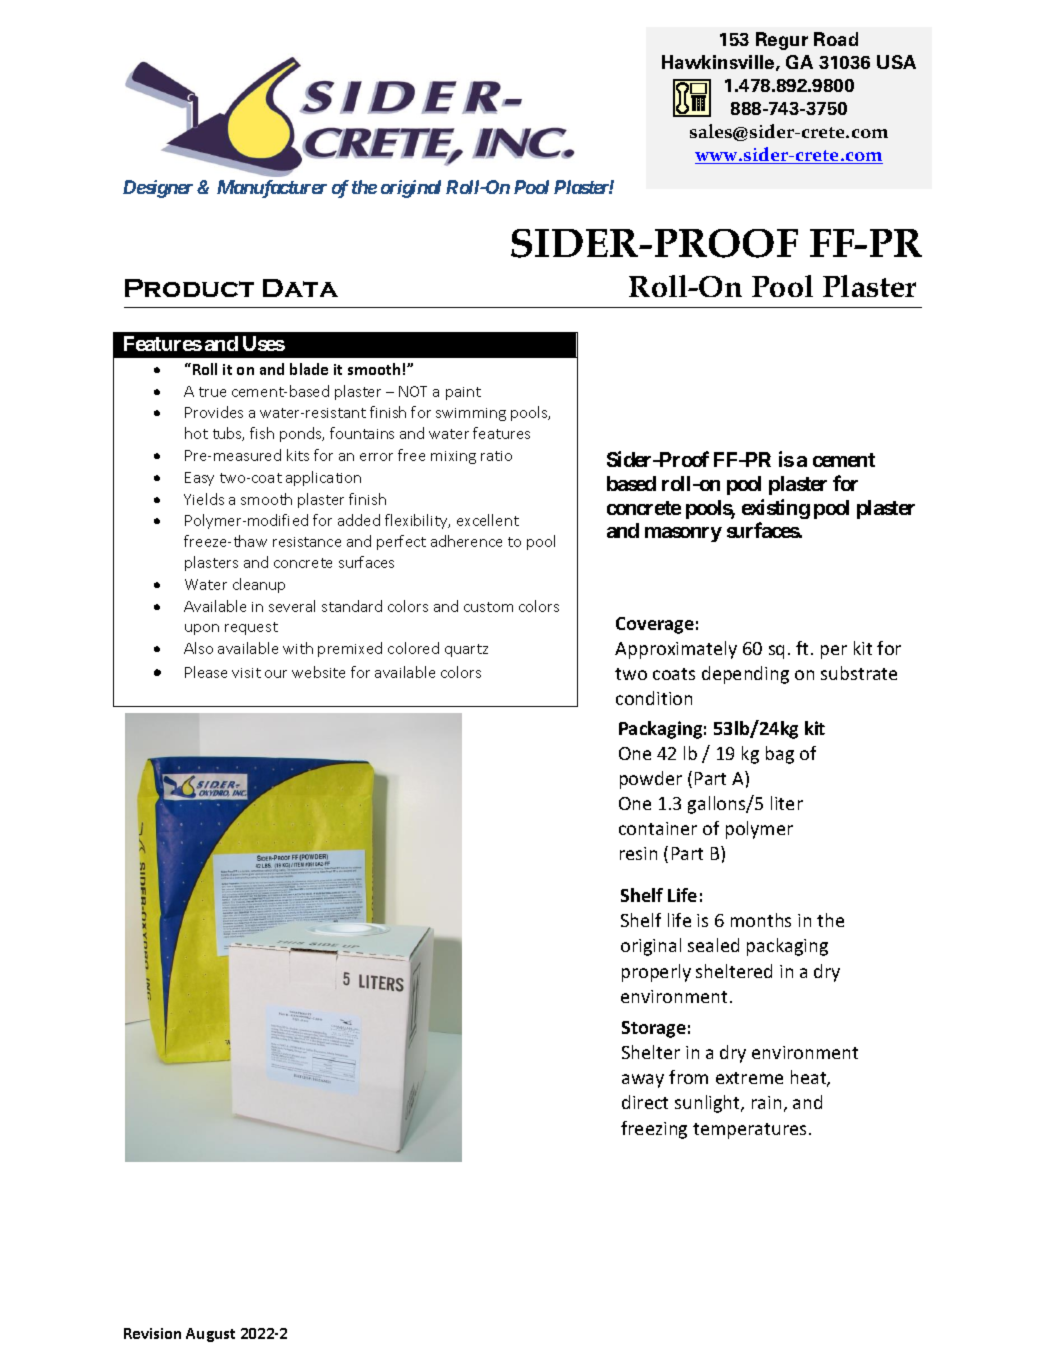 The height and width of the image is (1353, 1046). Describe the element at coordinates (463, 393) in the image. I see `paint` at that location.
